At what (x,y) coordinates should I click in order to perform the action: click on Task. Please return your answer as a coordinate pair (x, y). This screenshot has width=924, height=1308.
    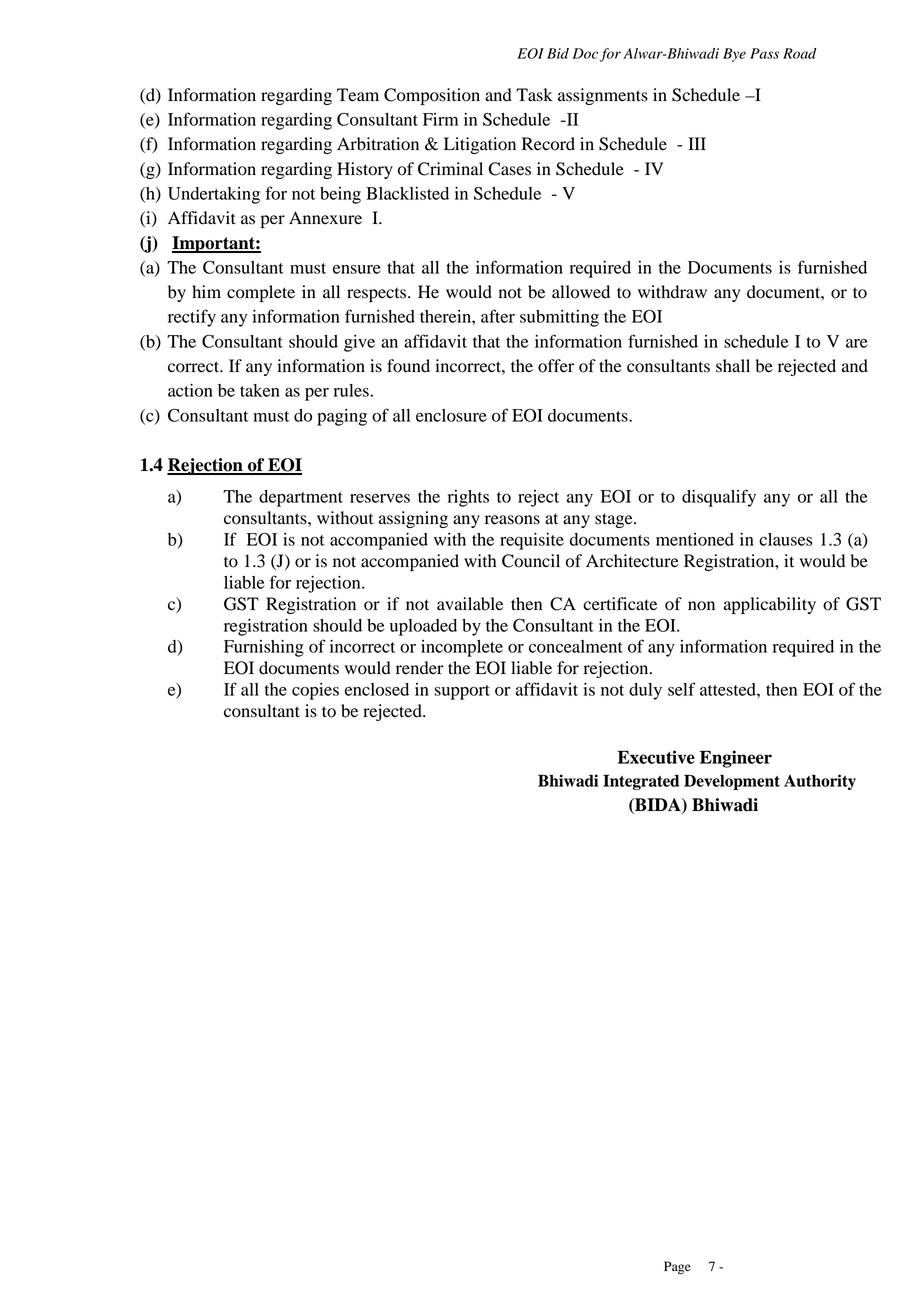
    Looking at the image, I should click on (534, 95).
